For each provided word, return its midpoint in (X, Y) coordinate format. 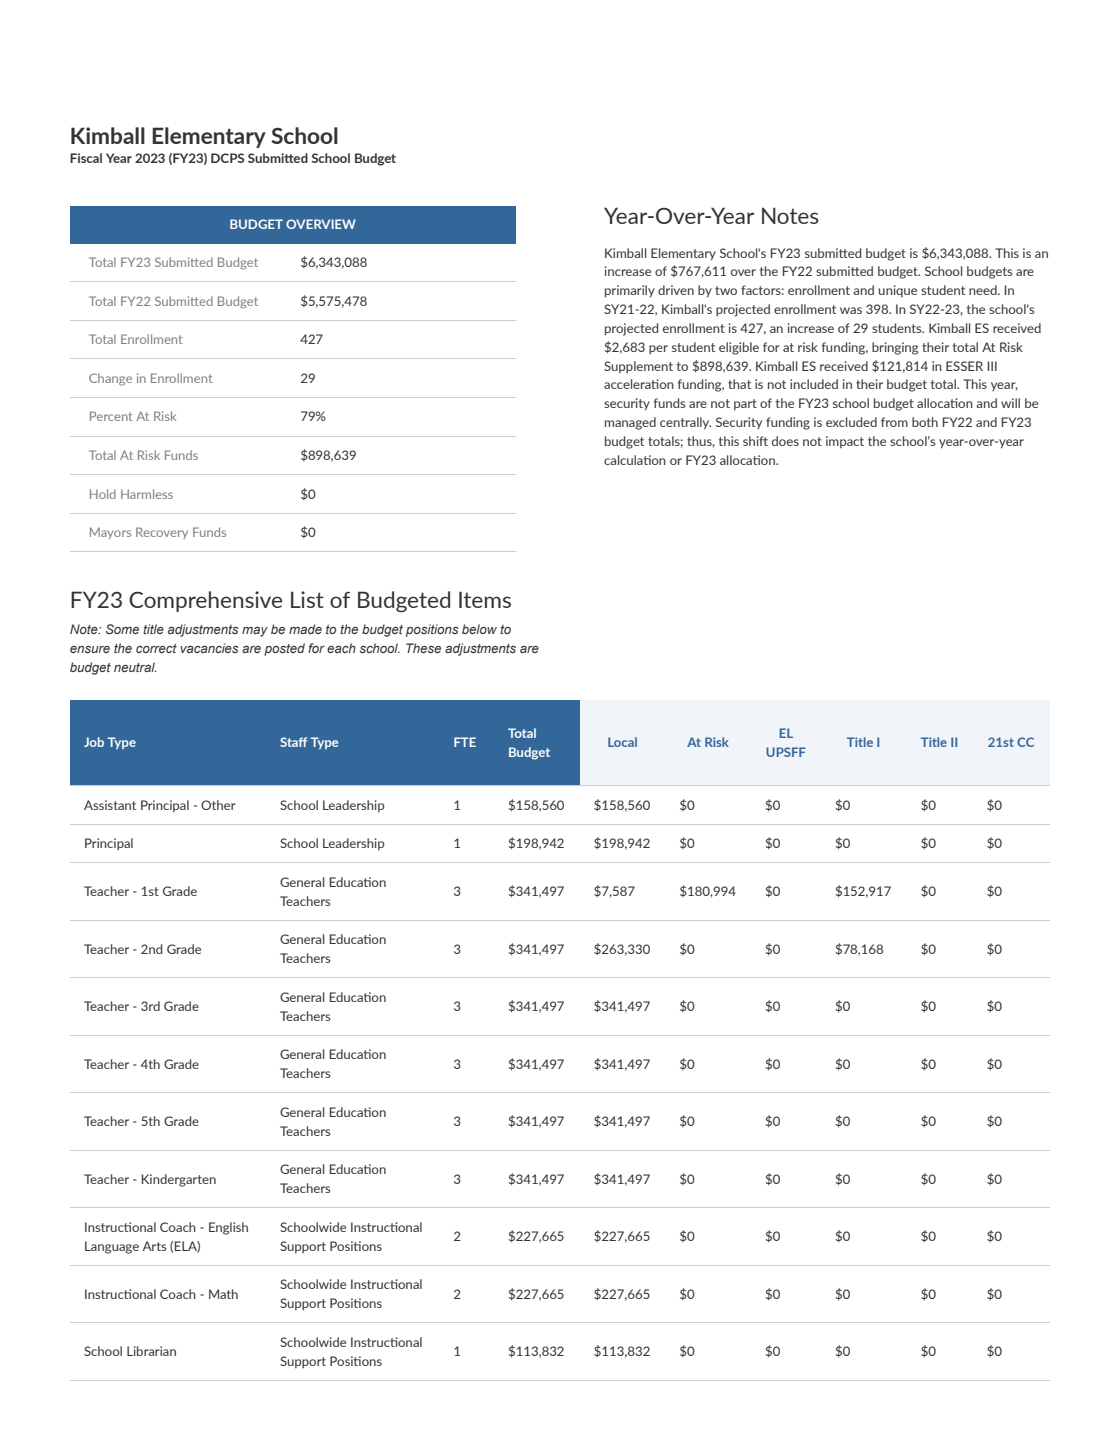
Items (485, 599)
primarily (630, 291)
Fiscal (86, 158)
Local (622, 742)
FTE (465, 742)
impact (845, 442)
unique (897, 291)
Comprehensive (205, 601)
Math (223, 1294)
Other (218, 805)
